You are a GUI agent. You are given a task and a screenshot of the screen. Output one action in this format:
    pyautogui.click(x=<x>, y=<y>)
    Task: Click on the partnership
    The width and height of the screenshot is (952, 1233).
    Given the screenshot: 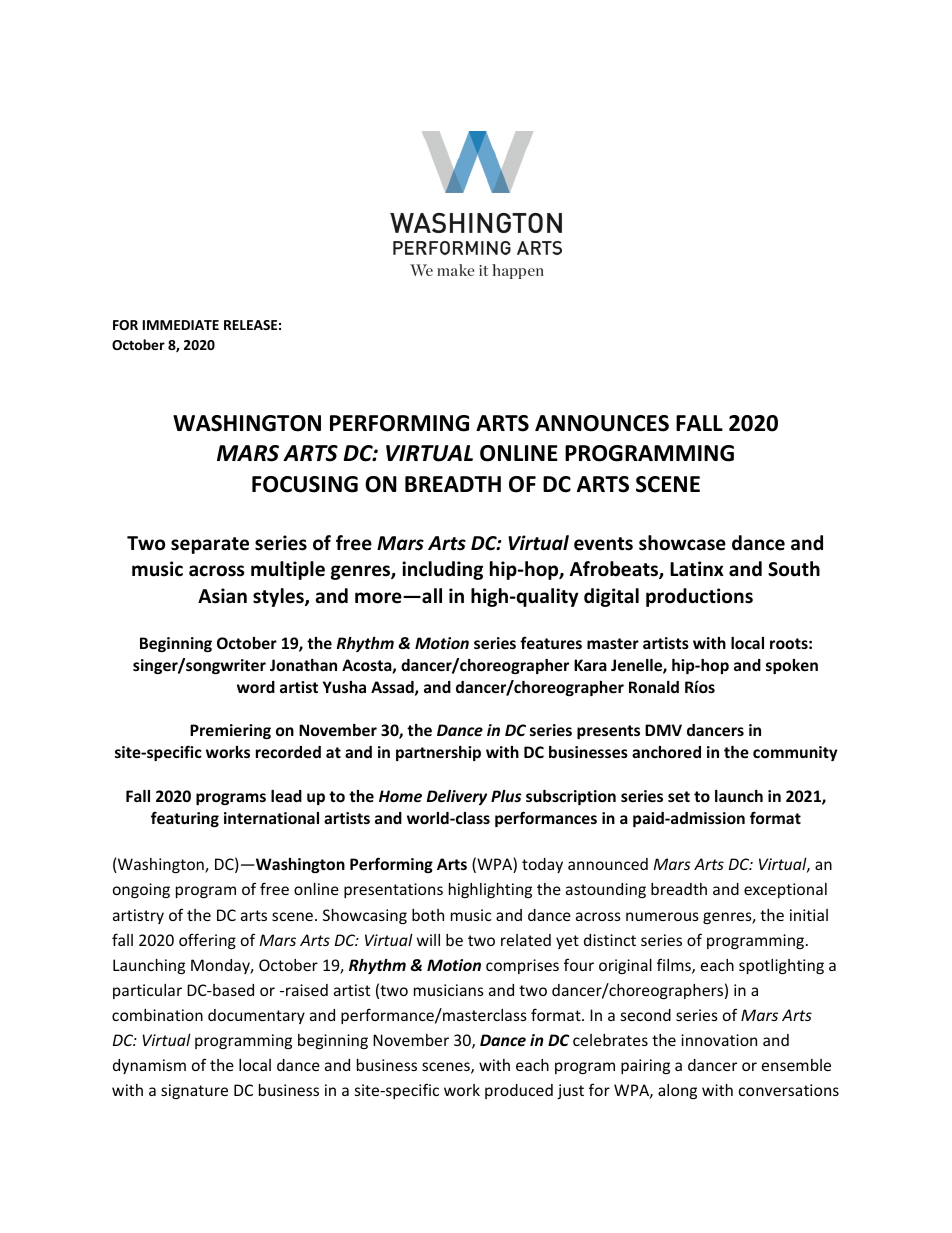 What is the action you would take?
    pyautogui.click(x=438, y=753)
